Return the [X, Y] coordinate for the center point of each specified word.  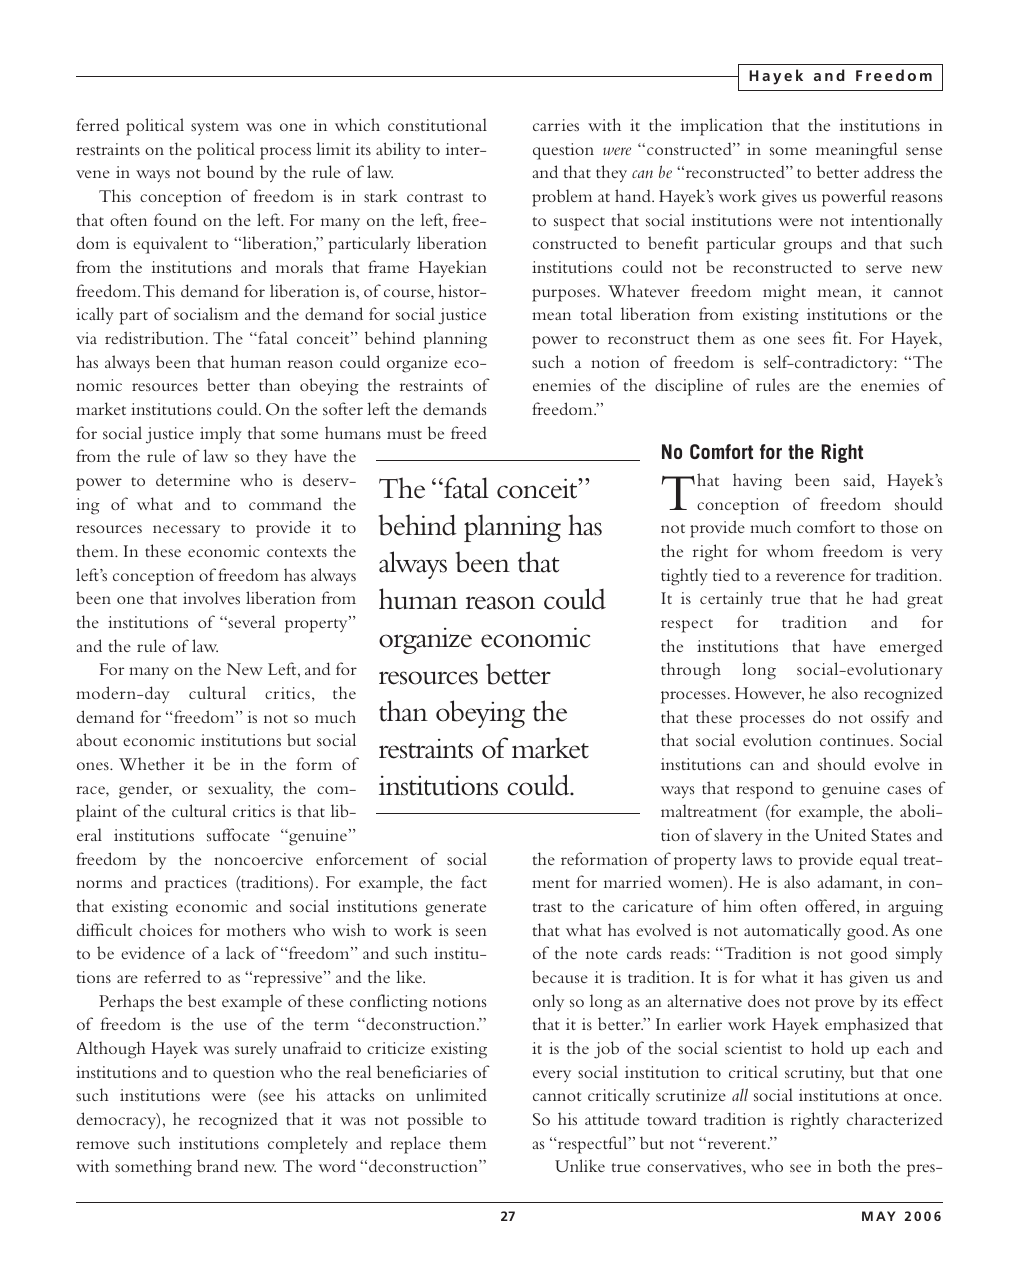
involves [211, 597]
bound [230, 171]
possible [435, 1121]
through [691, 671]
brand [217, 1165]
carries [556, 125]
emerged [911, 648]
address [889, 171]
